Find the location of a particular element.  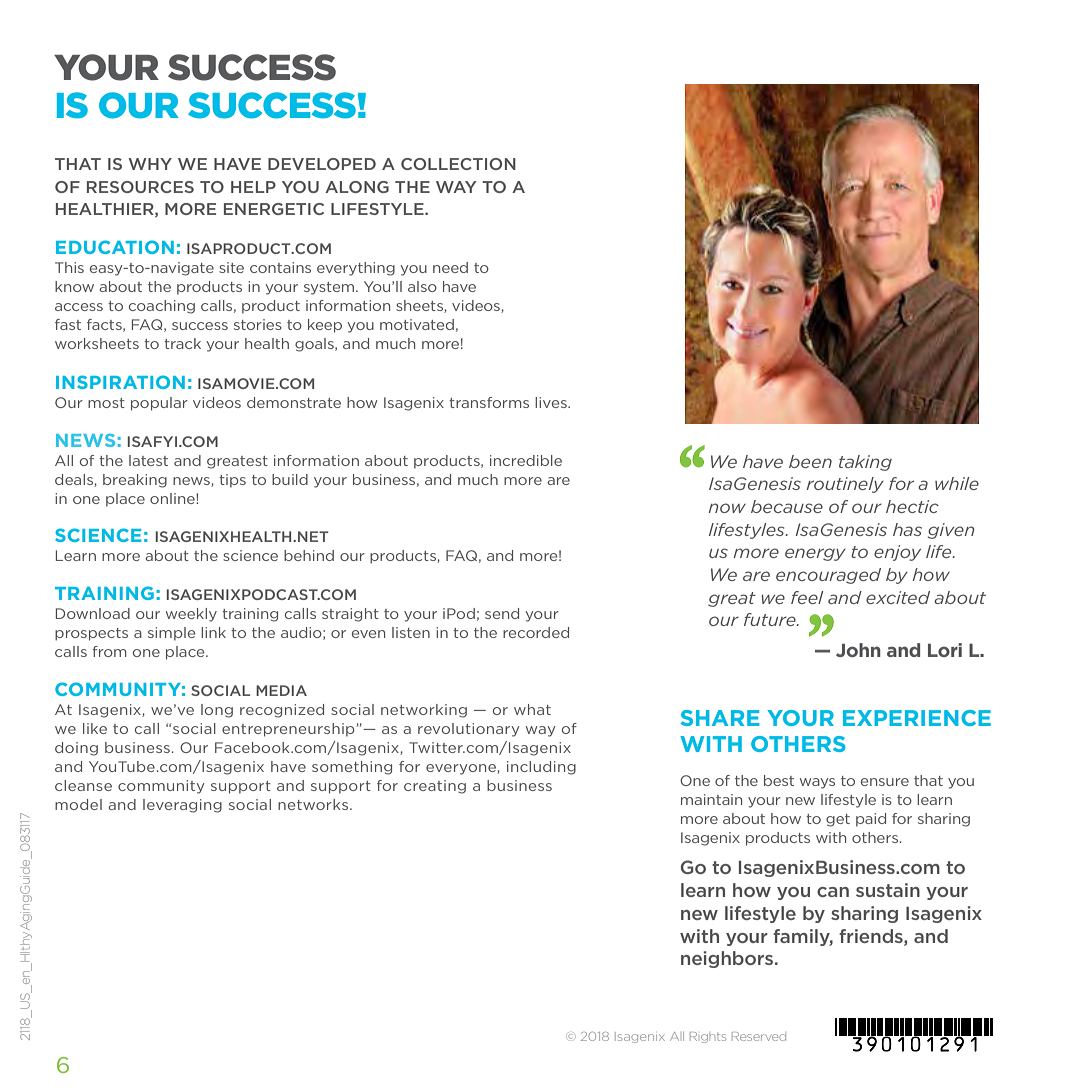

RESOURCES is located at coordinates (140, 187).
